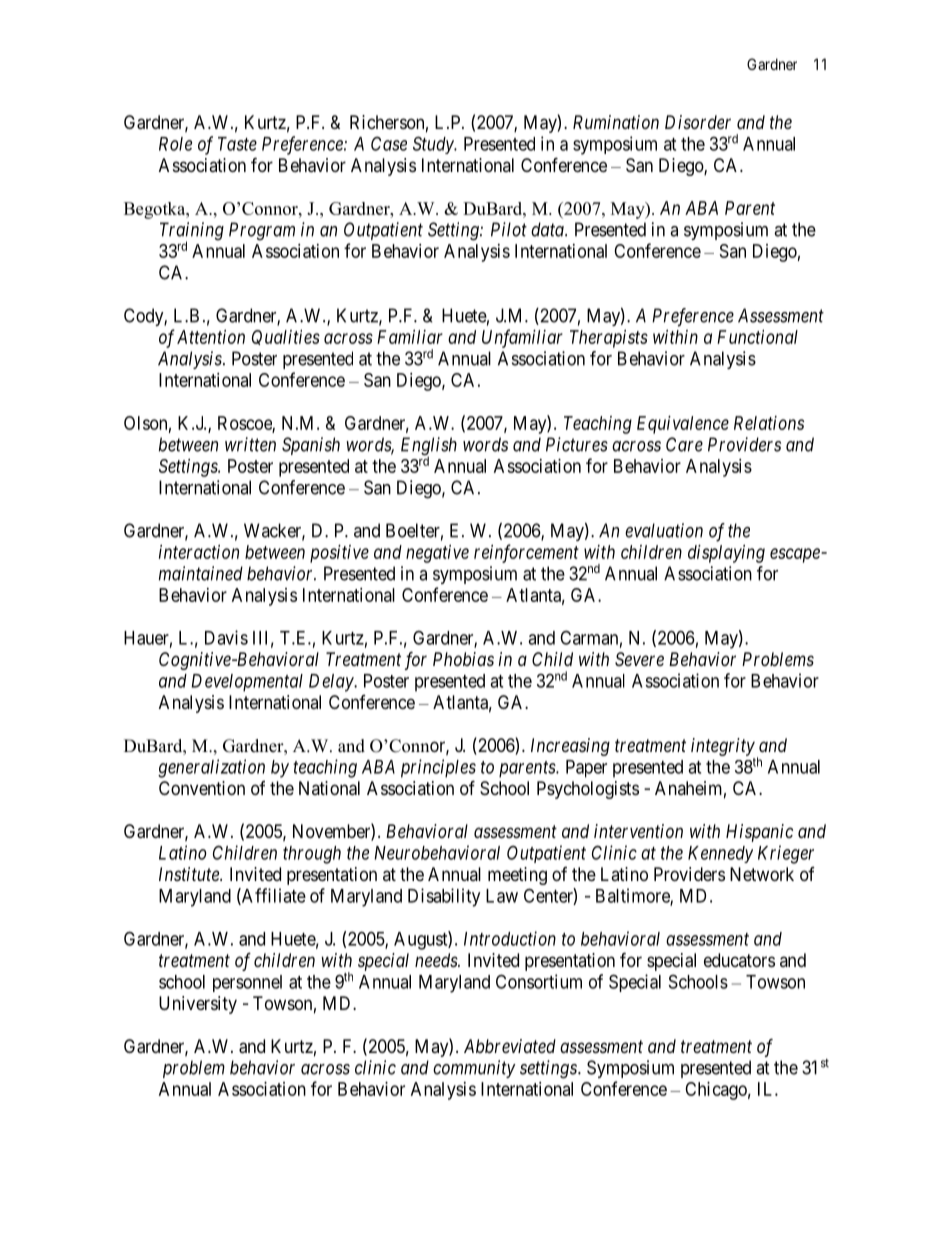 This screenshot has height=1233, width=952. What do you see at coordinates (684, 444) in the screenshot?
I see `Care` at bounding box center [684, 444].
